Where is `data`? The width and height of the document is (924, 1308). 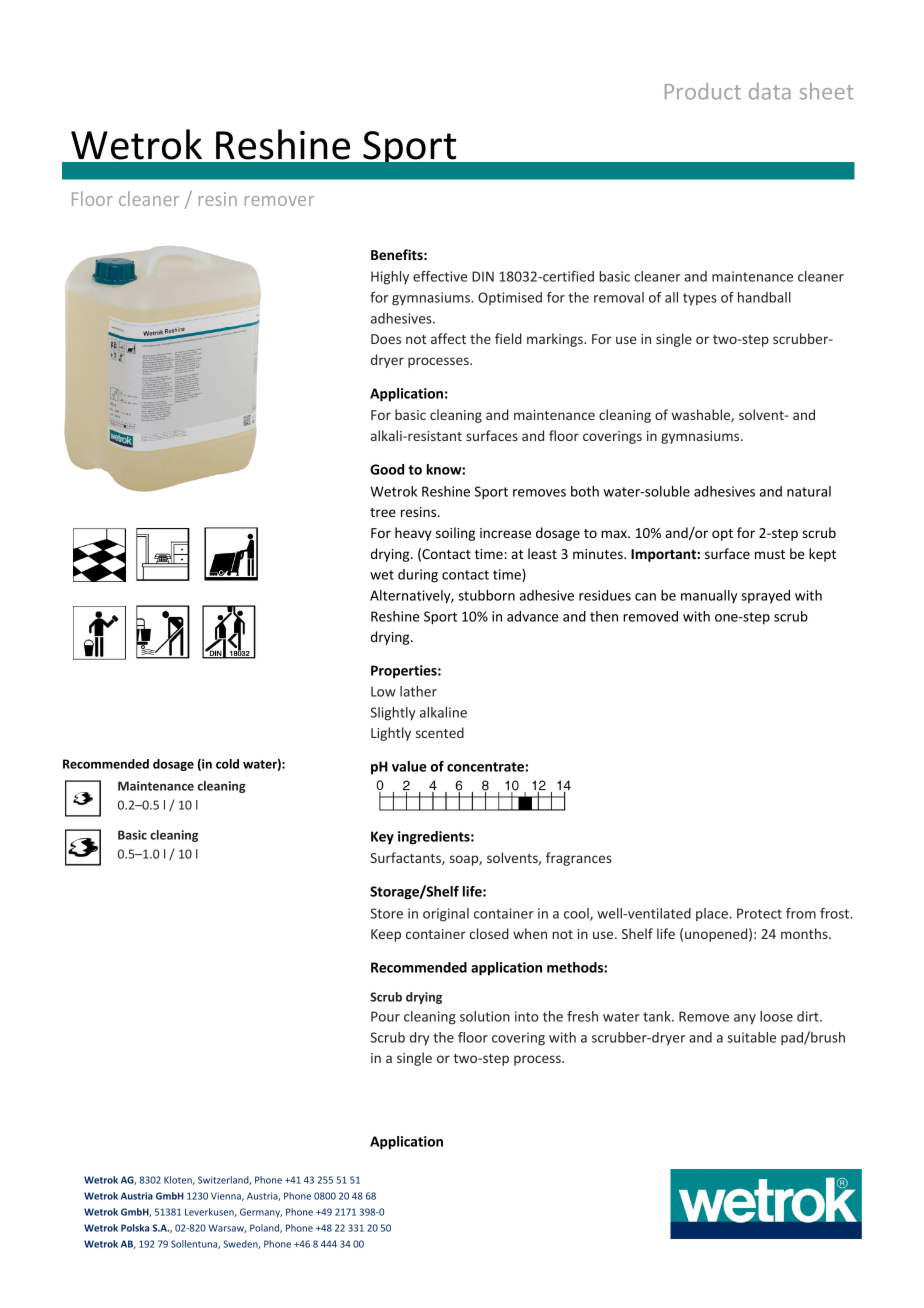
data is located at coordinates (770, 91).
